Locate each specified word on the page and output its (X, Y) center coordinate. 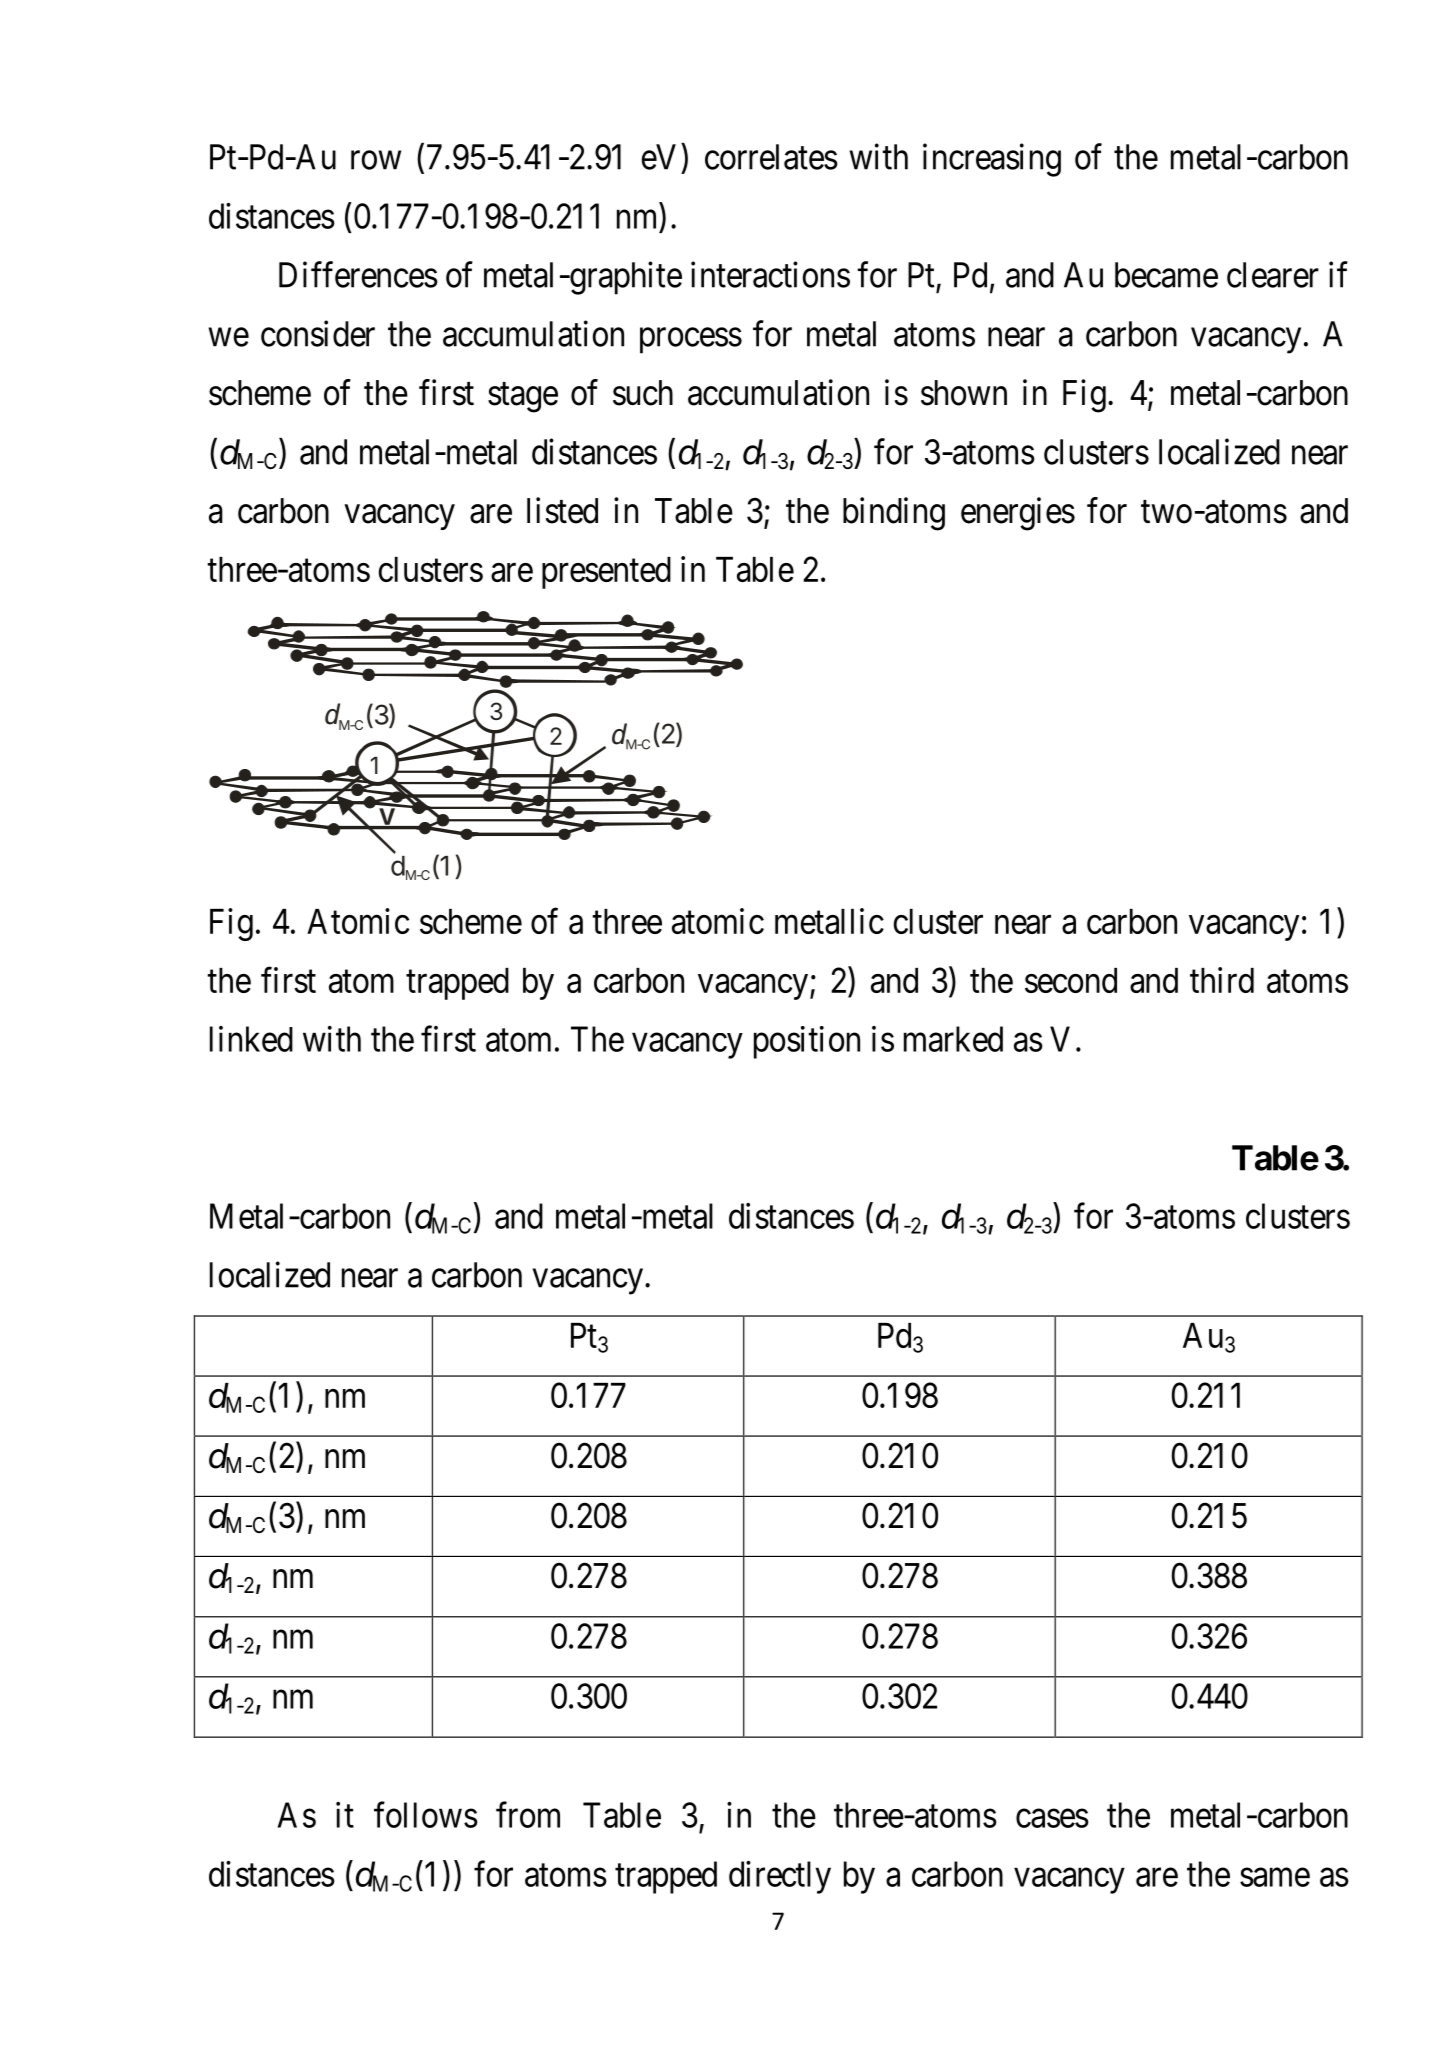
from (528, 1815)
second (1071, 980)
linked (251, 1039)
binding (894, 514)
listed (562, 510)
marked (953, 1039)
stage (523, 398)
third (1222, 980)
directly (780, 1877)
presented (606, 573)
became (1166, 275)
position (807, 1042)
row (376, 160)
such (643, 393)
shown (964, 393)
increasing (992, 160)
